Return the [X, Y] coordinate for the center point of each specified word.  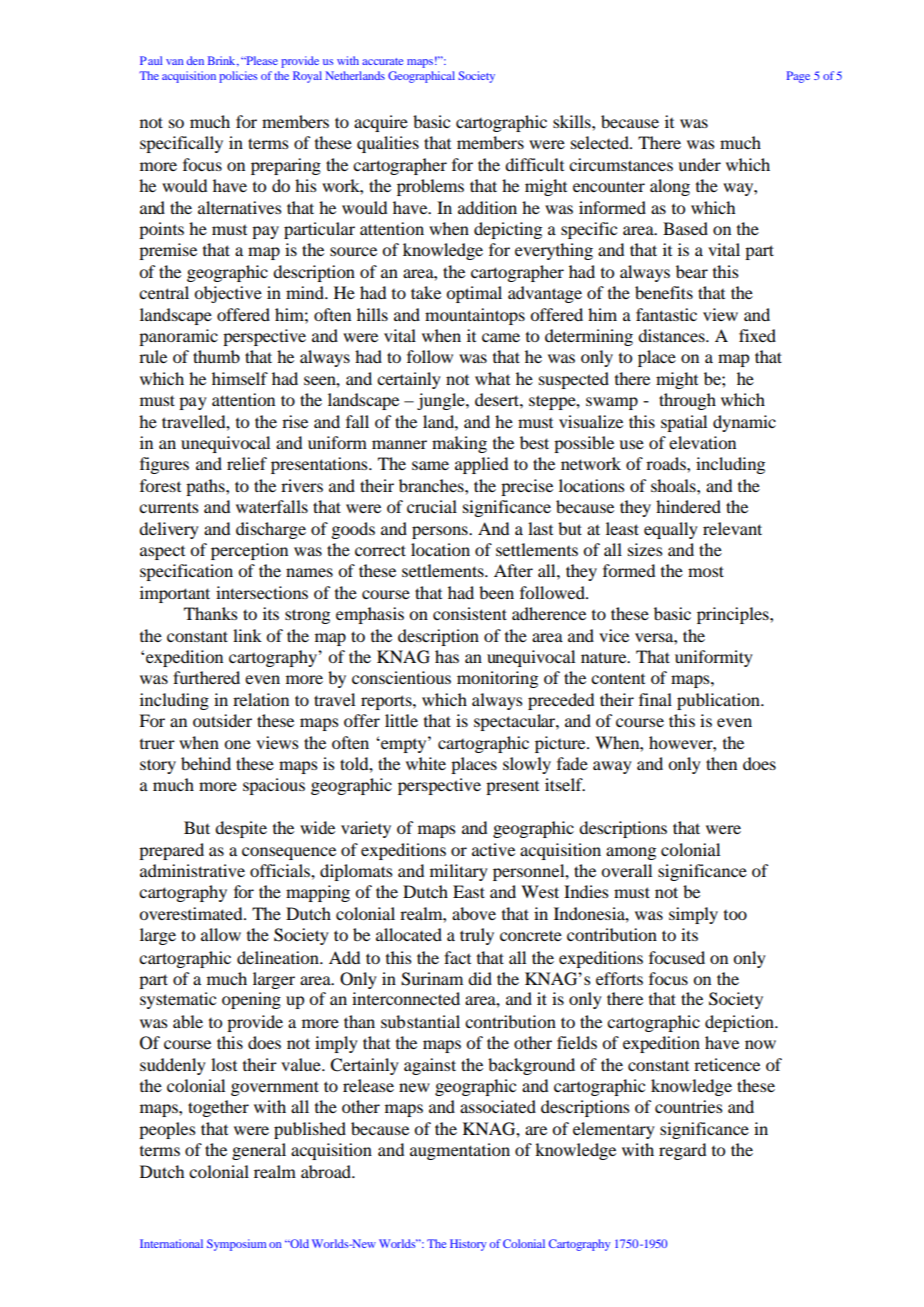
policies [238, 77]
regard [682, 1151]
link [247, 635]
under [699, 164]
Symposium [236, 1245]
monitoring [497, 679]
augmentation [460, 1151]
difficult [534, 164]
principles [734, 615]
